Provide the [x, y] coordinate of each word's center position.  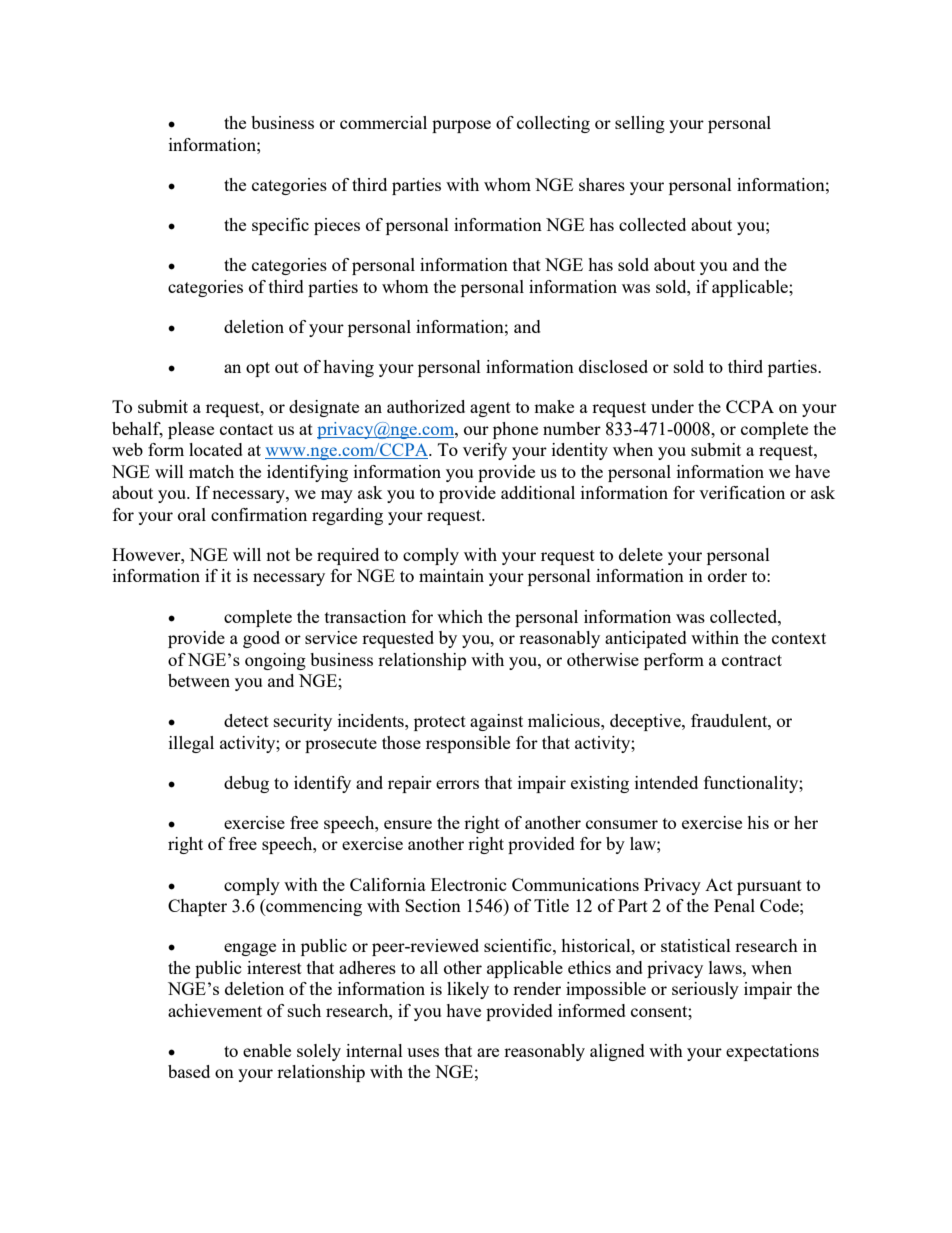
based [189, 1071]
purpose [461, 126]
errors [457, 784]
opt [258, 369]
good [261, 639]
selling [640, 124]
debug [246, 784]
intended [666, 782]
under [672, 406]
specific [280, 226]
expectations [772, 1052]
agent [490, 409]
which [460, 616]
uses [423, 1052]
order [727, 575]
